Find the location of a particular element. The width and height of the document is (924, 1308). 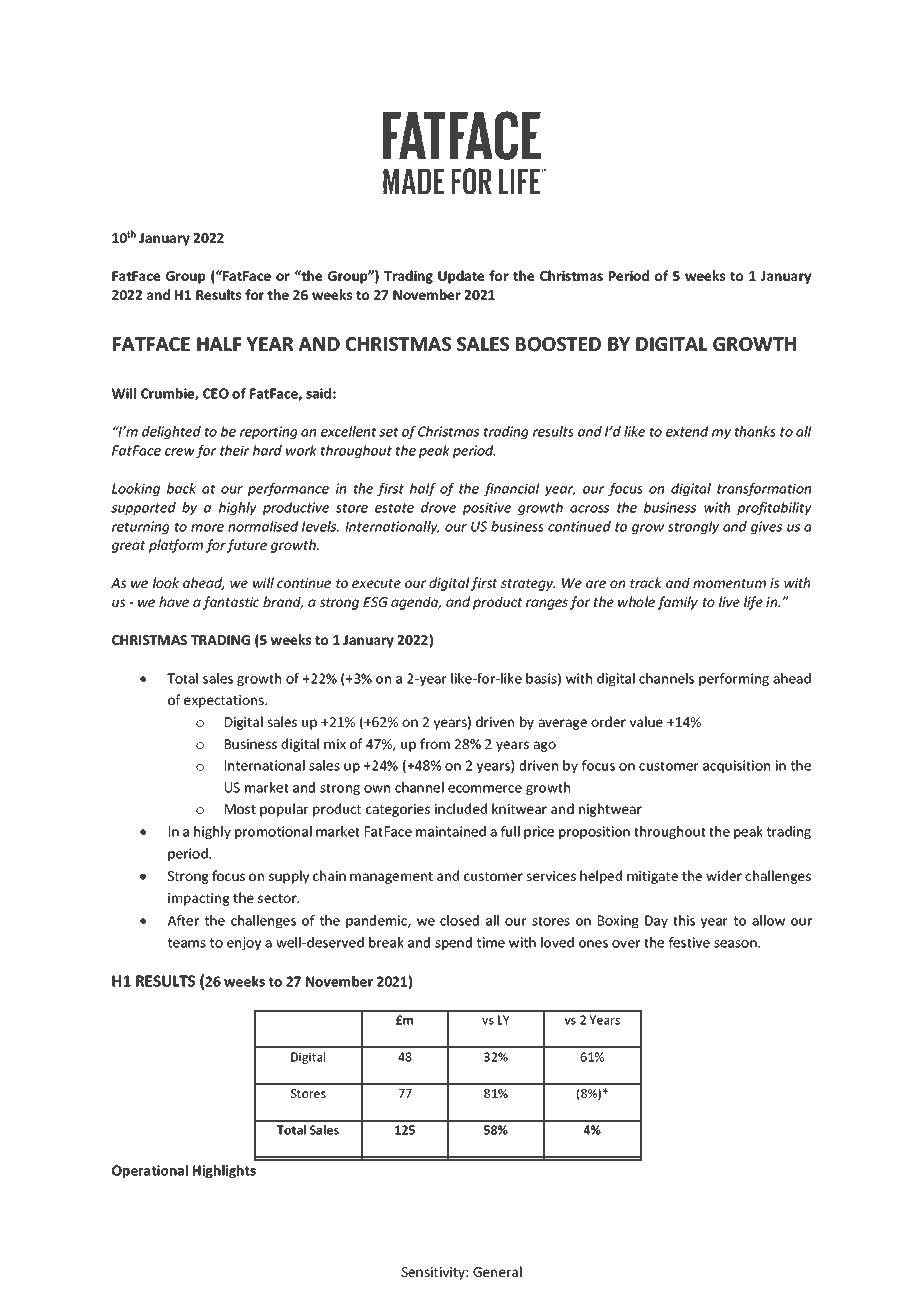

Most is located at coordinates (240, 809).
